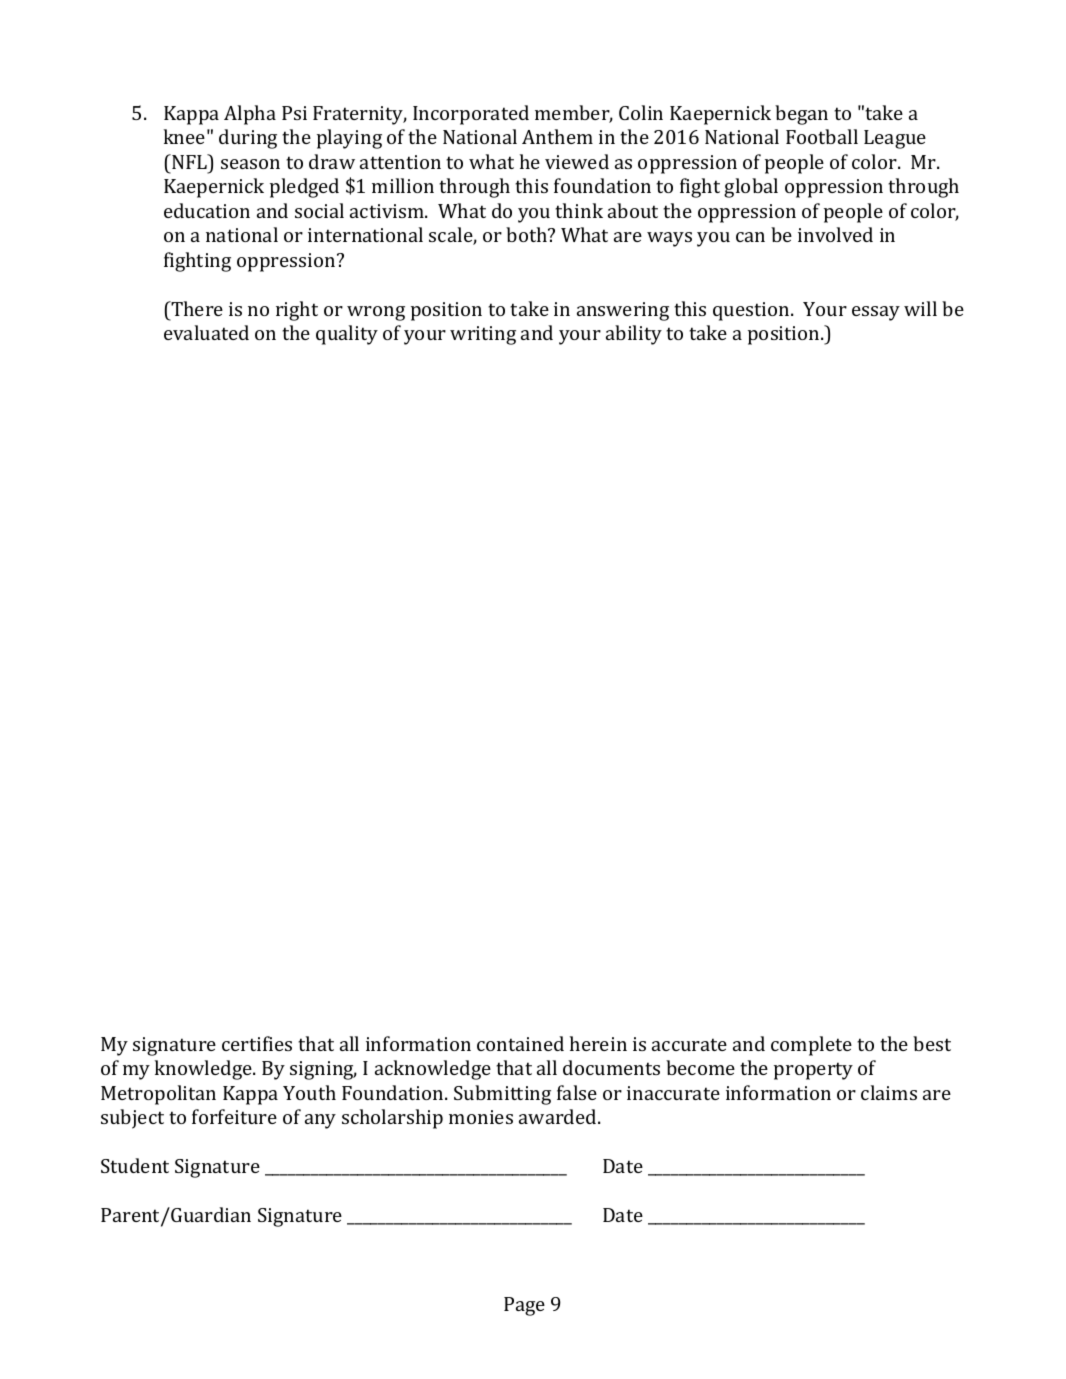  What do you see at coordinates (557, 136) in the image?
I see `Anthem` at bounding box center [557, 136].
